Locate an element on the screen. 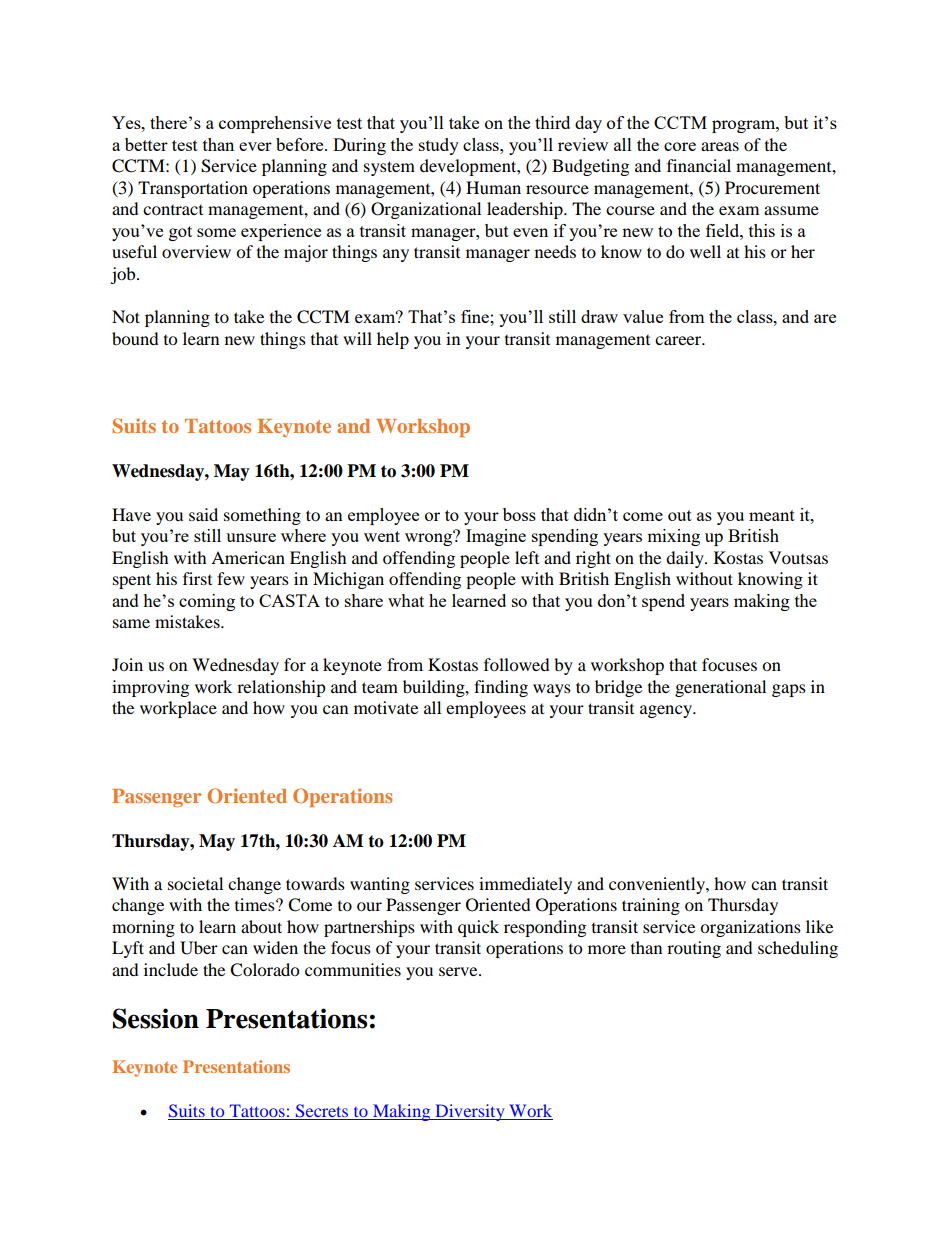 The image size is (952, 1233). areas is located at coordinates (720, 146).
